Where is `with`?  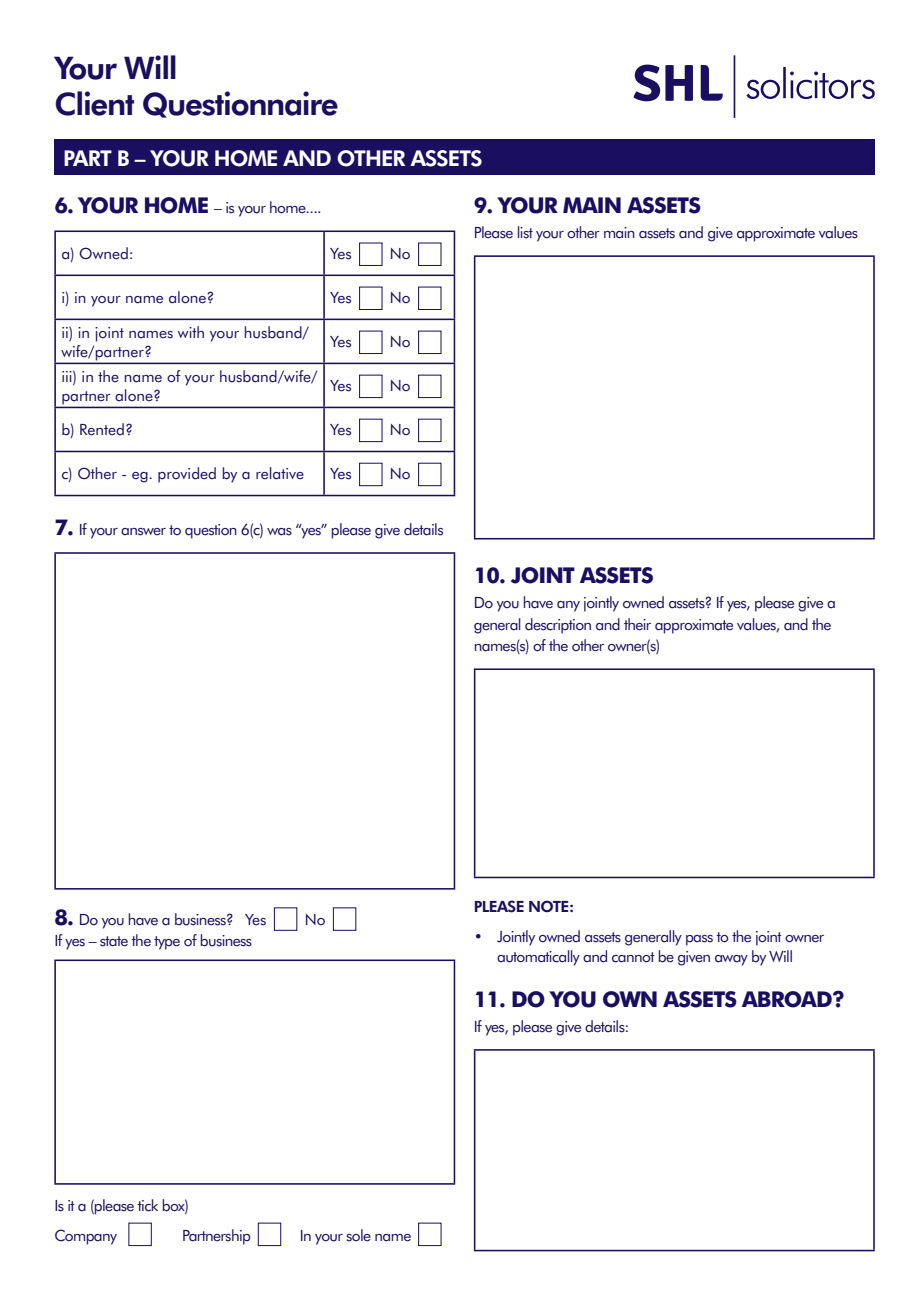
with is located at coordinates (190, 332).
